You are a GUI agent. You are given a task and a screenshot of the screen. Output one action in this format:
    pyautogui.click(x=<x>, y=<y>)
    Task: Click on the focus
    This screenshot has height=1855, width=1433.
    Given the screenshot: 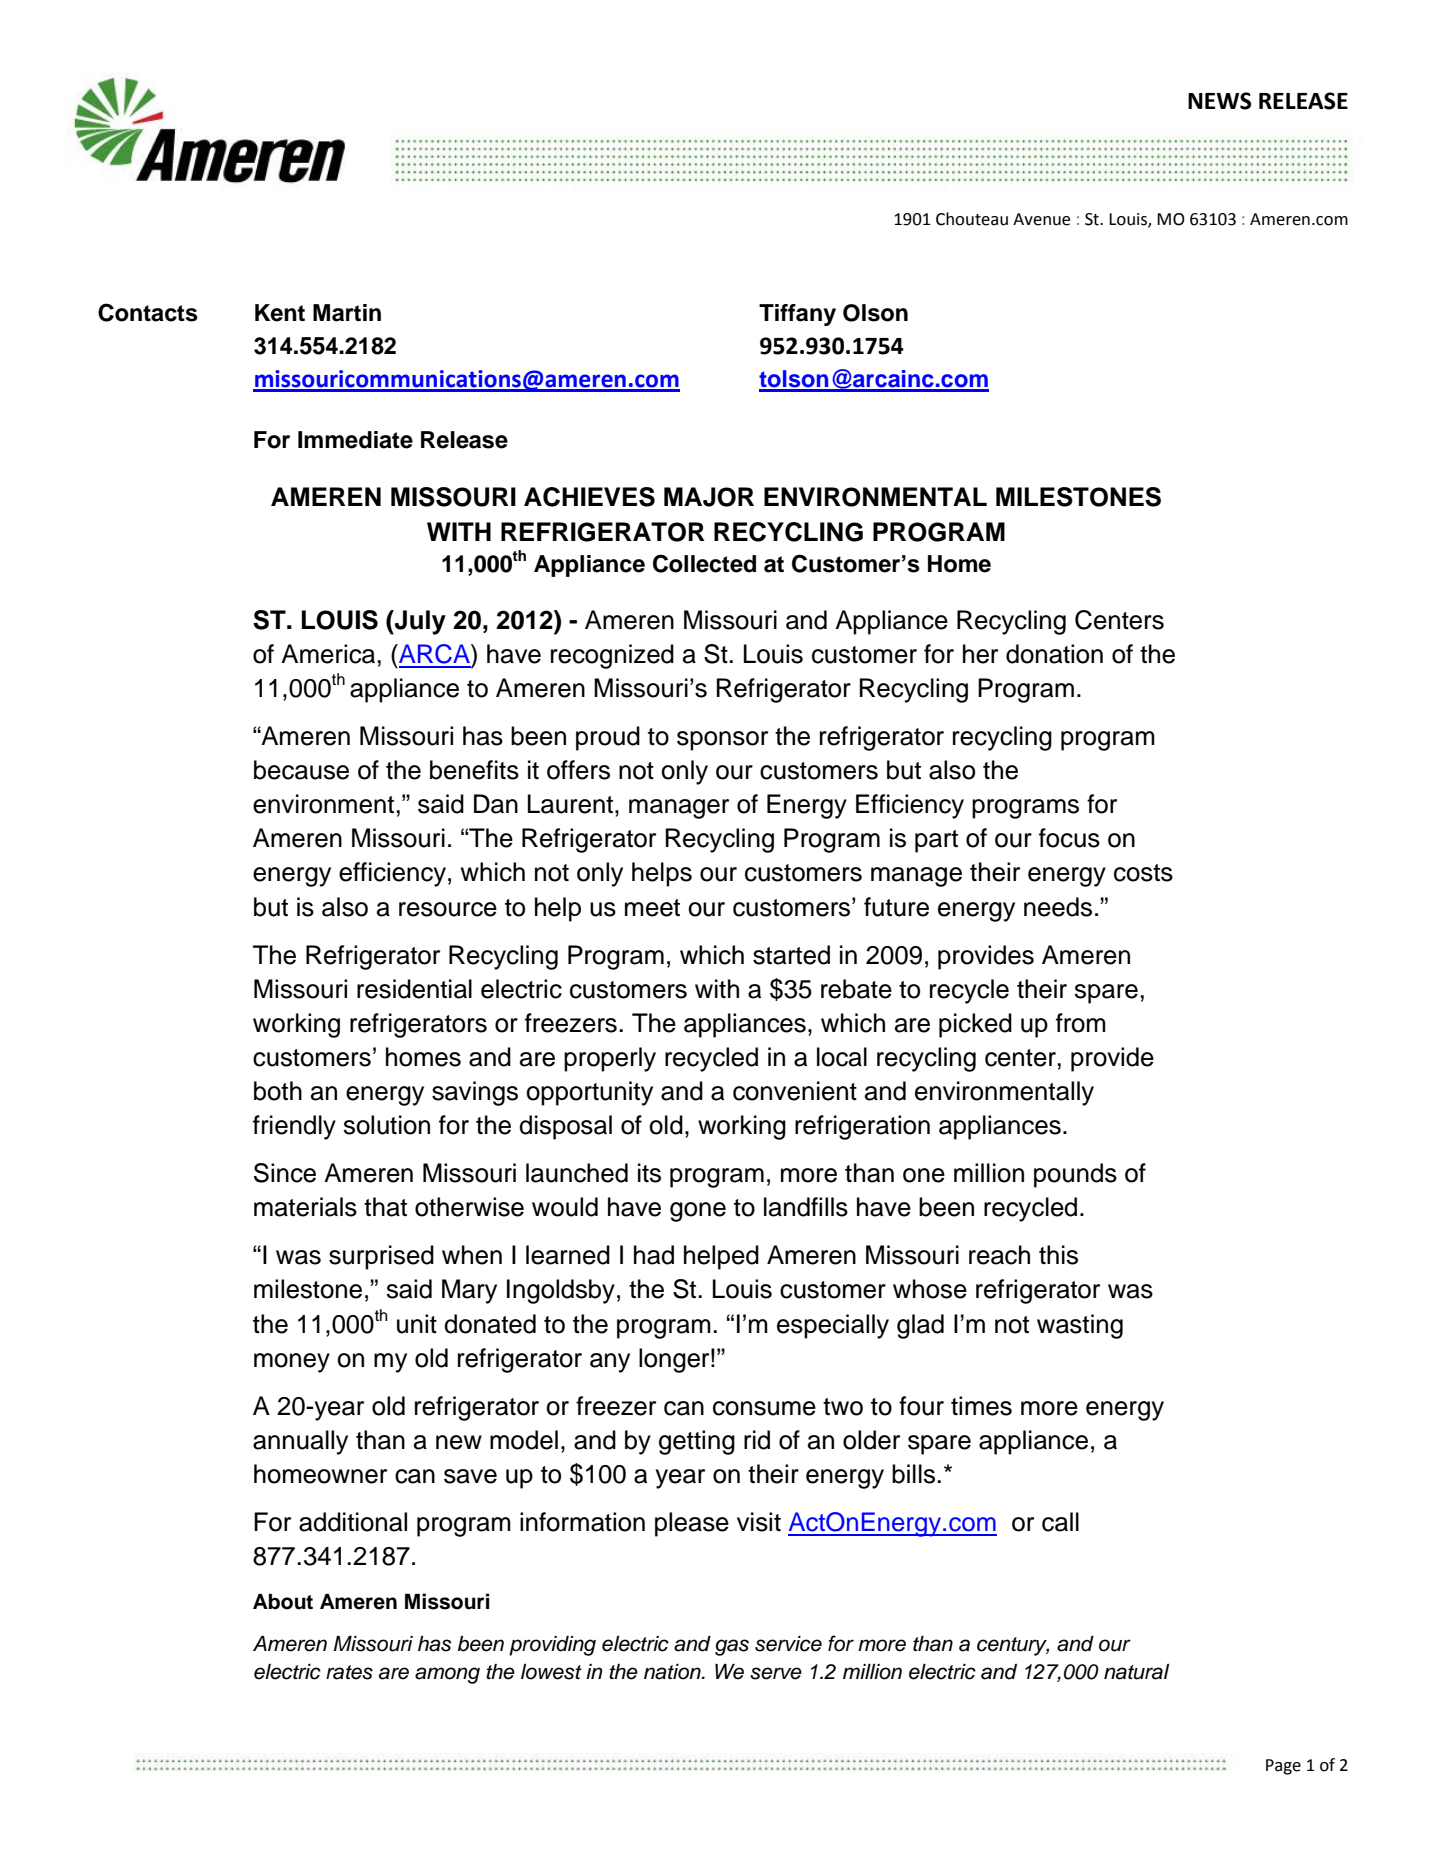 What is the action you would take?
    pyautogui.click(x=1069, y=838)
